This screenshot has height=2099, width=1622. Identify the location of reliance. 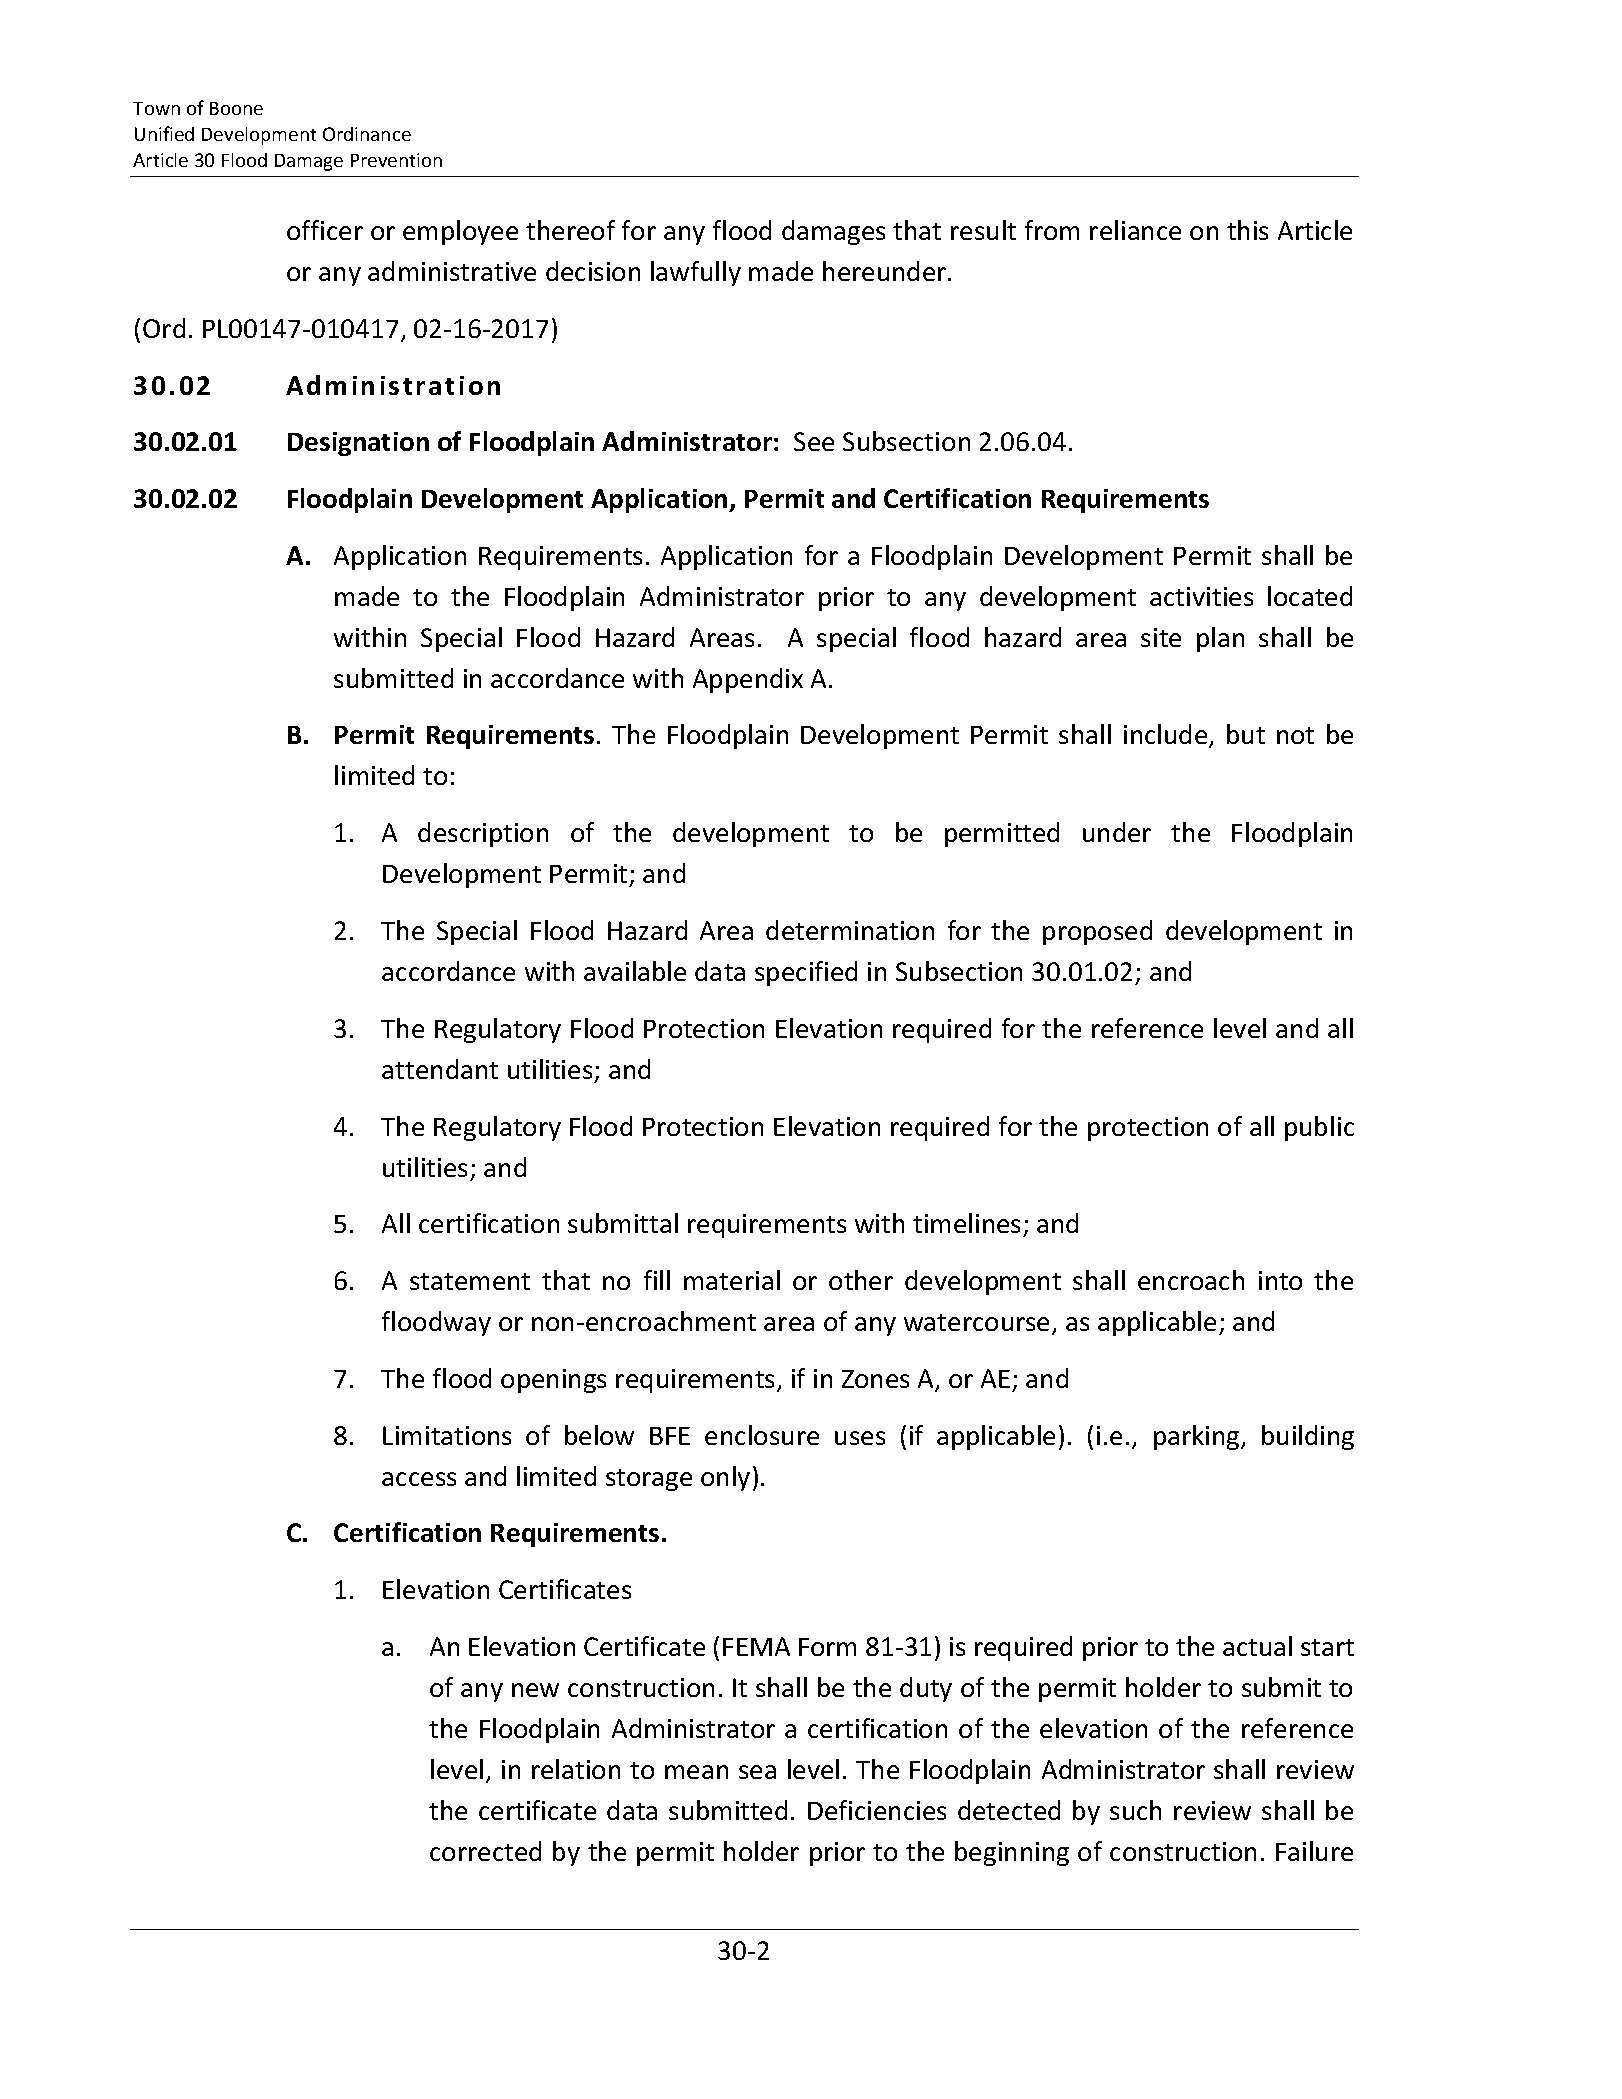
(1135, 230).
